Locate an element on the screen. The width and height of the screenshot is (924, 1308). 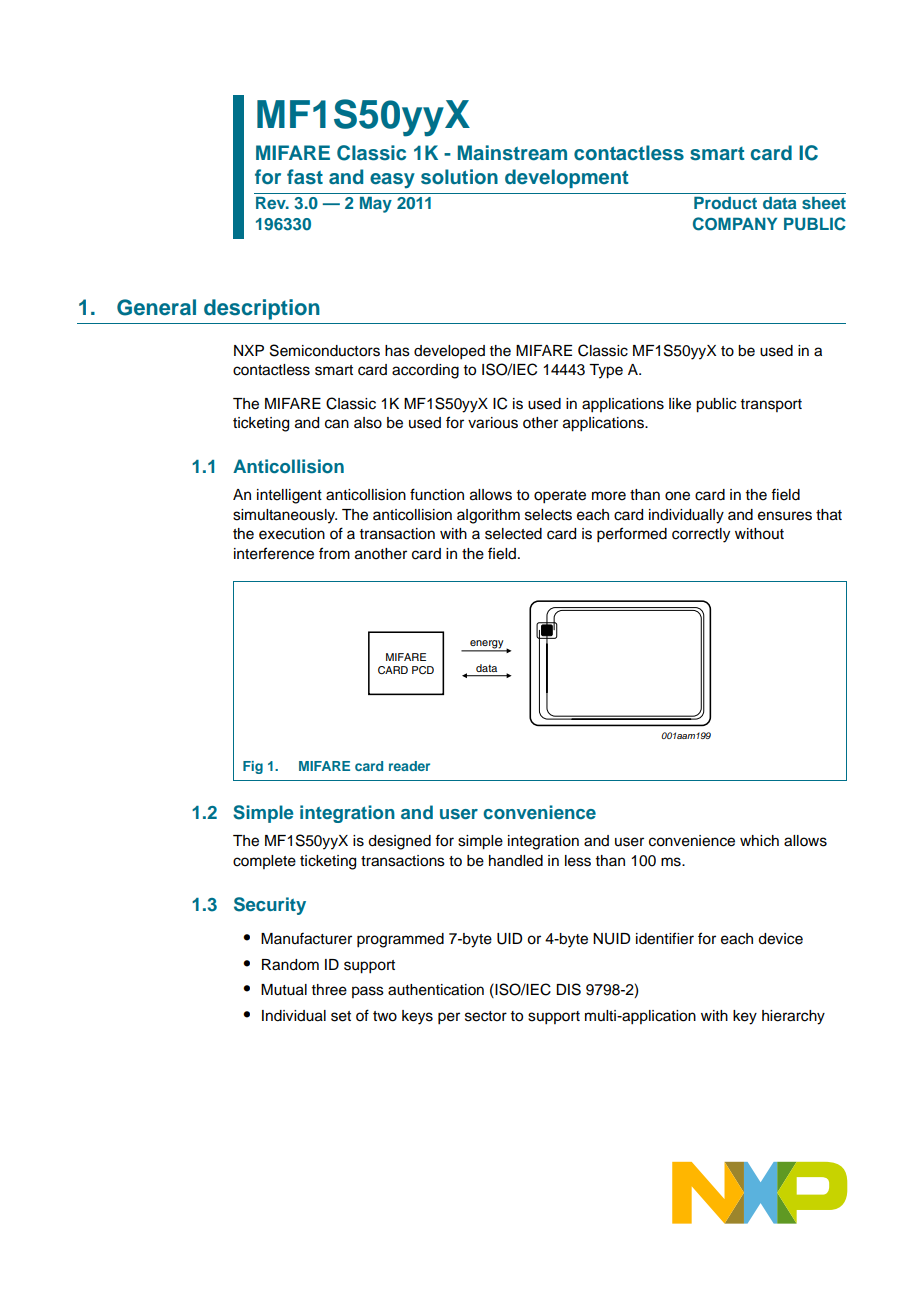
transport is located at coordinates (771, 405).
